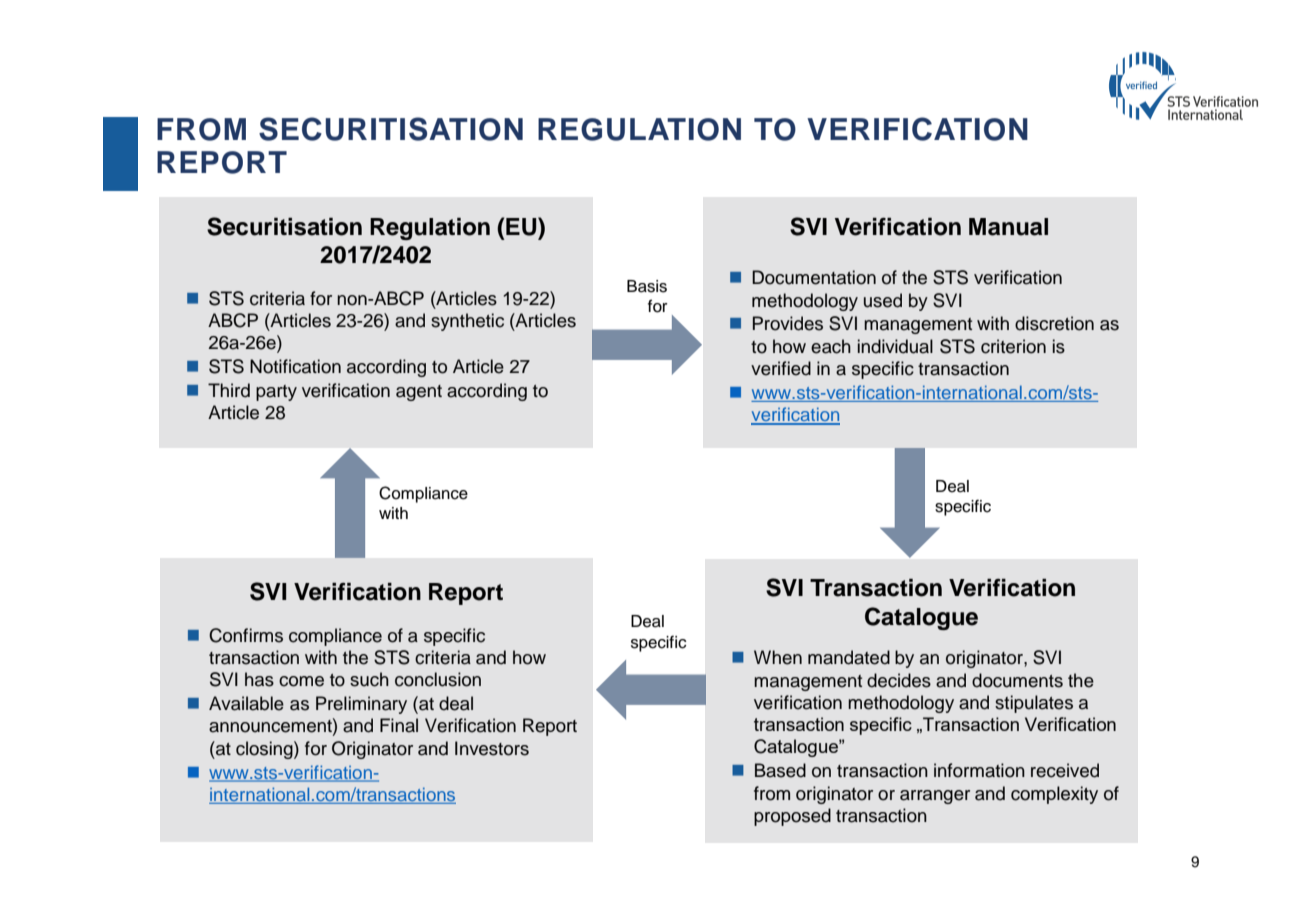 The image size is (1316, 911). I want to click on Manual, so click(1008, 227).
